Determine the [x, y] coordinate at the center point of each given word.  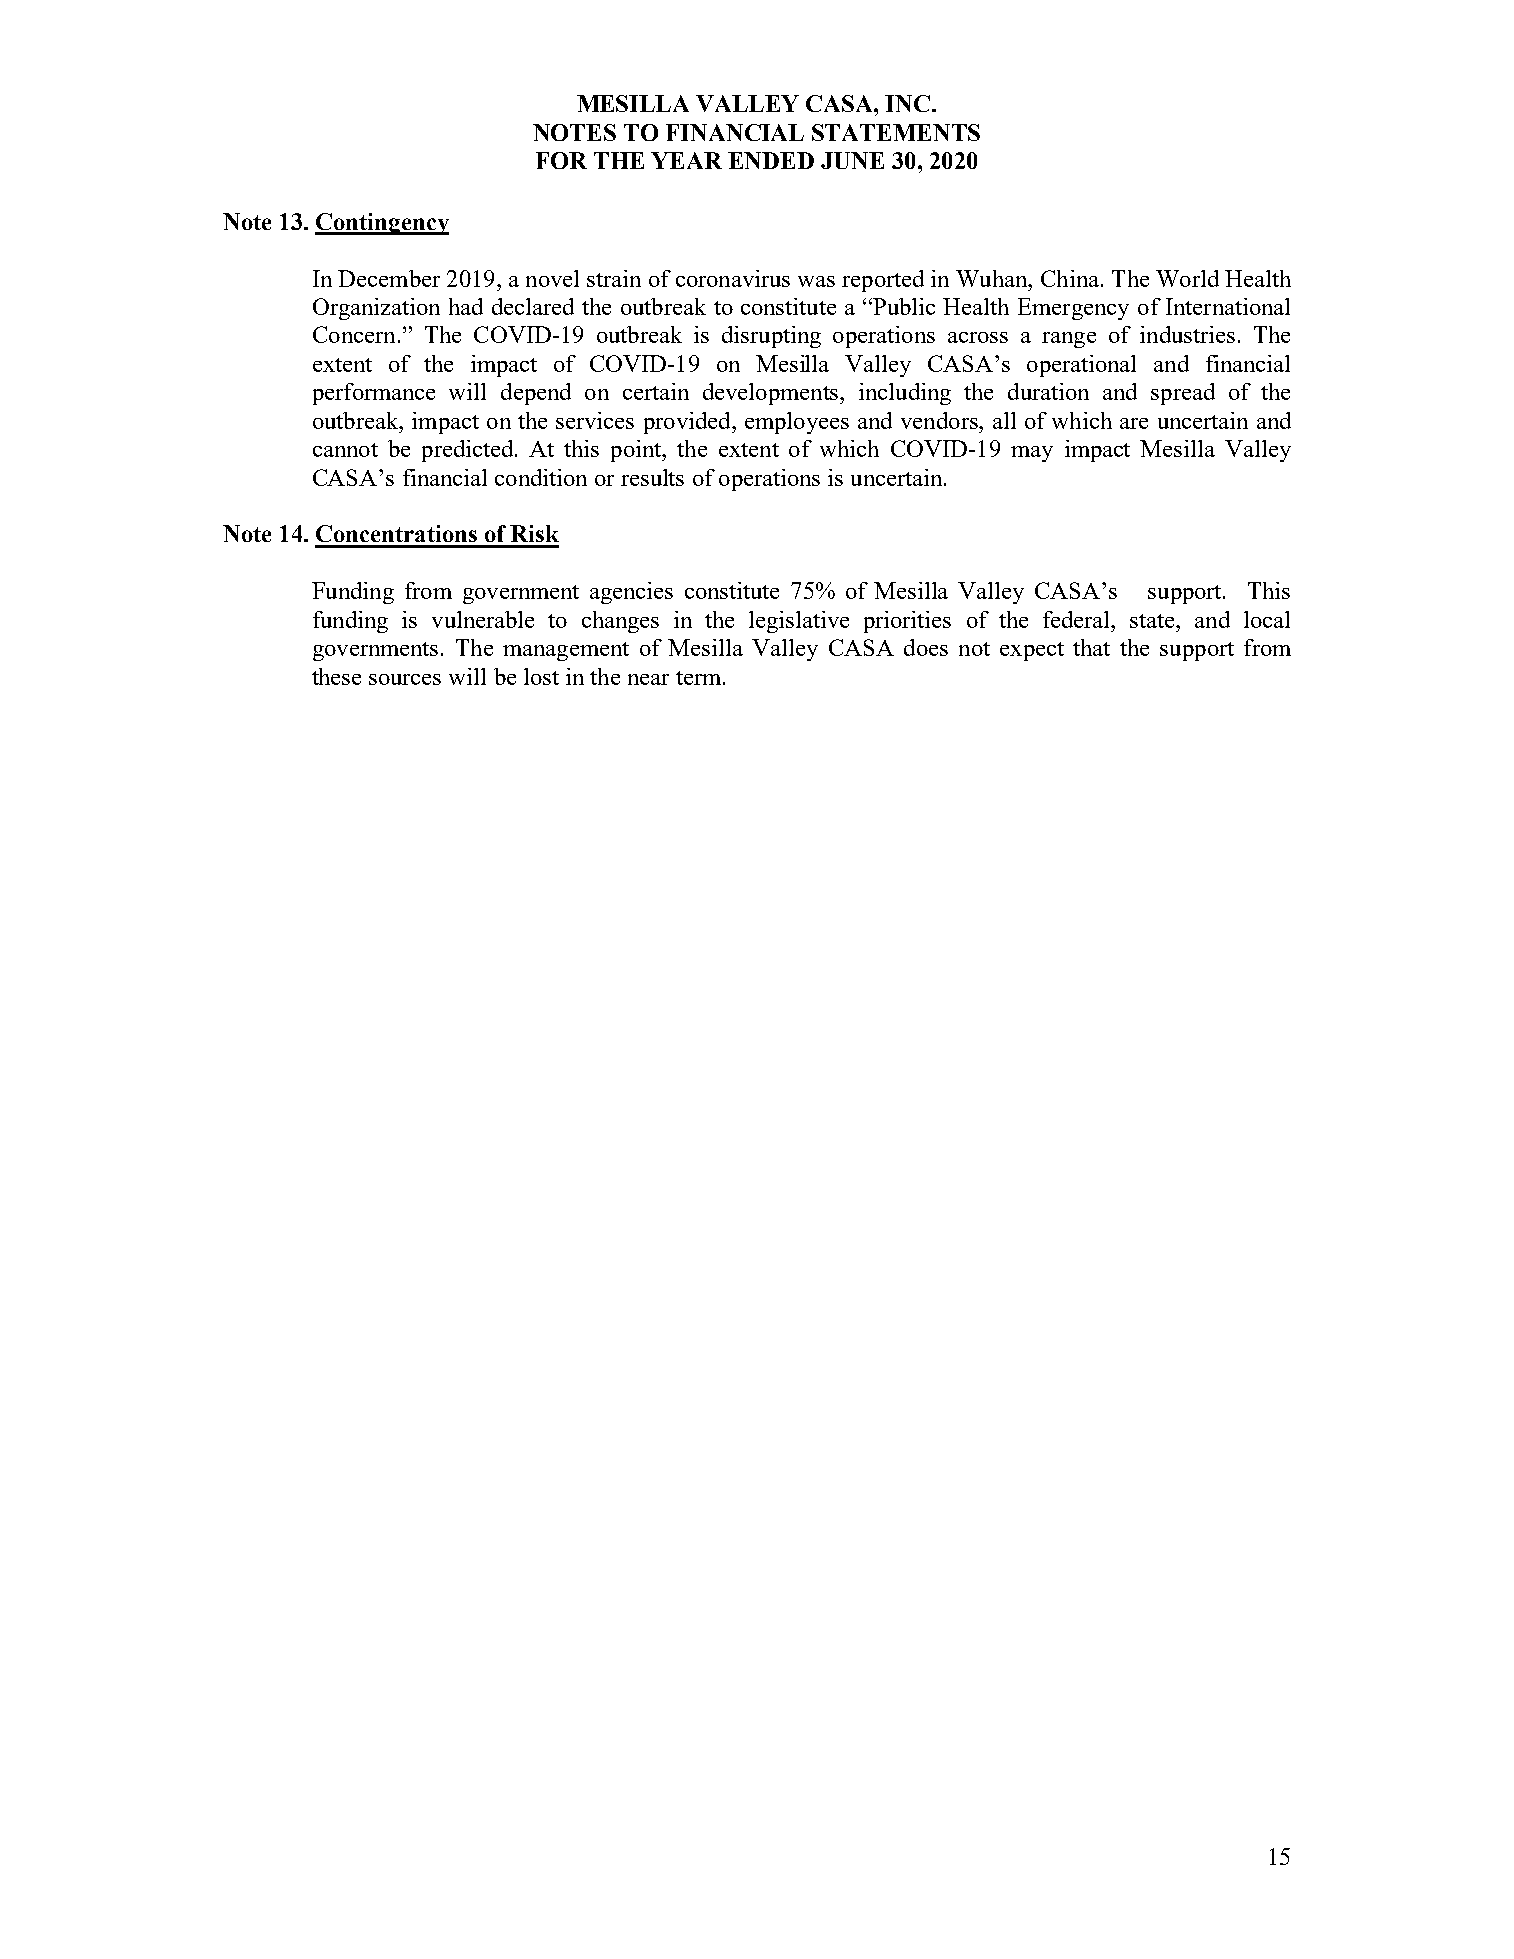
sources [405, 679]
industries [1187, 334]
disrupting [771, 337]
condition [541, 477]
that [1091, 647]
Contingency [382, 224]
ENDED [771, 160]
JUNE [852, 160]
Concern [354, 334]
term [700, 678]
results [652, 477]
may [1032, 454]
